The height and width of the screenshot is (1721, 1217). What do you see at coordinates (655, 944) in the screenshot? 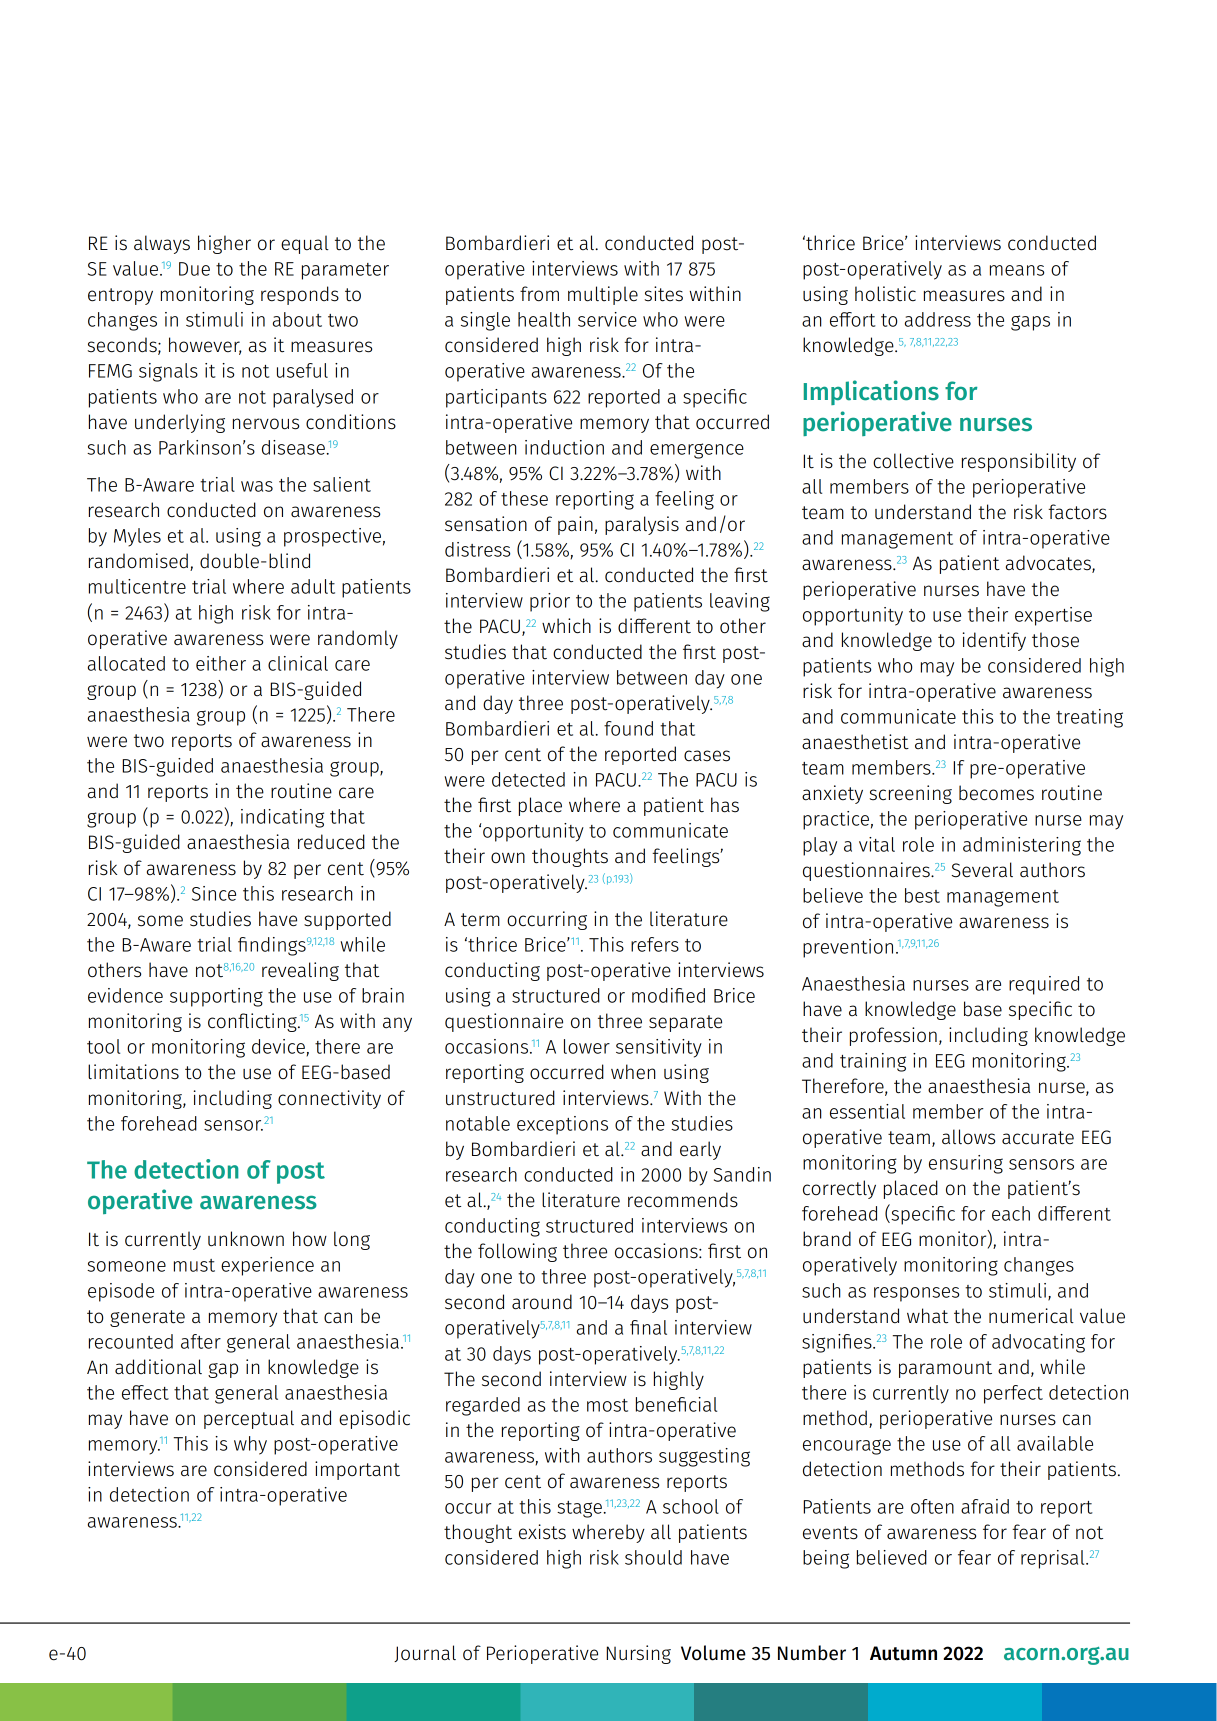
I see `refers` at bounding box center [655, 944].
